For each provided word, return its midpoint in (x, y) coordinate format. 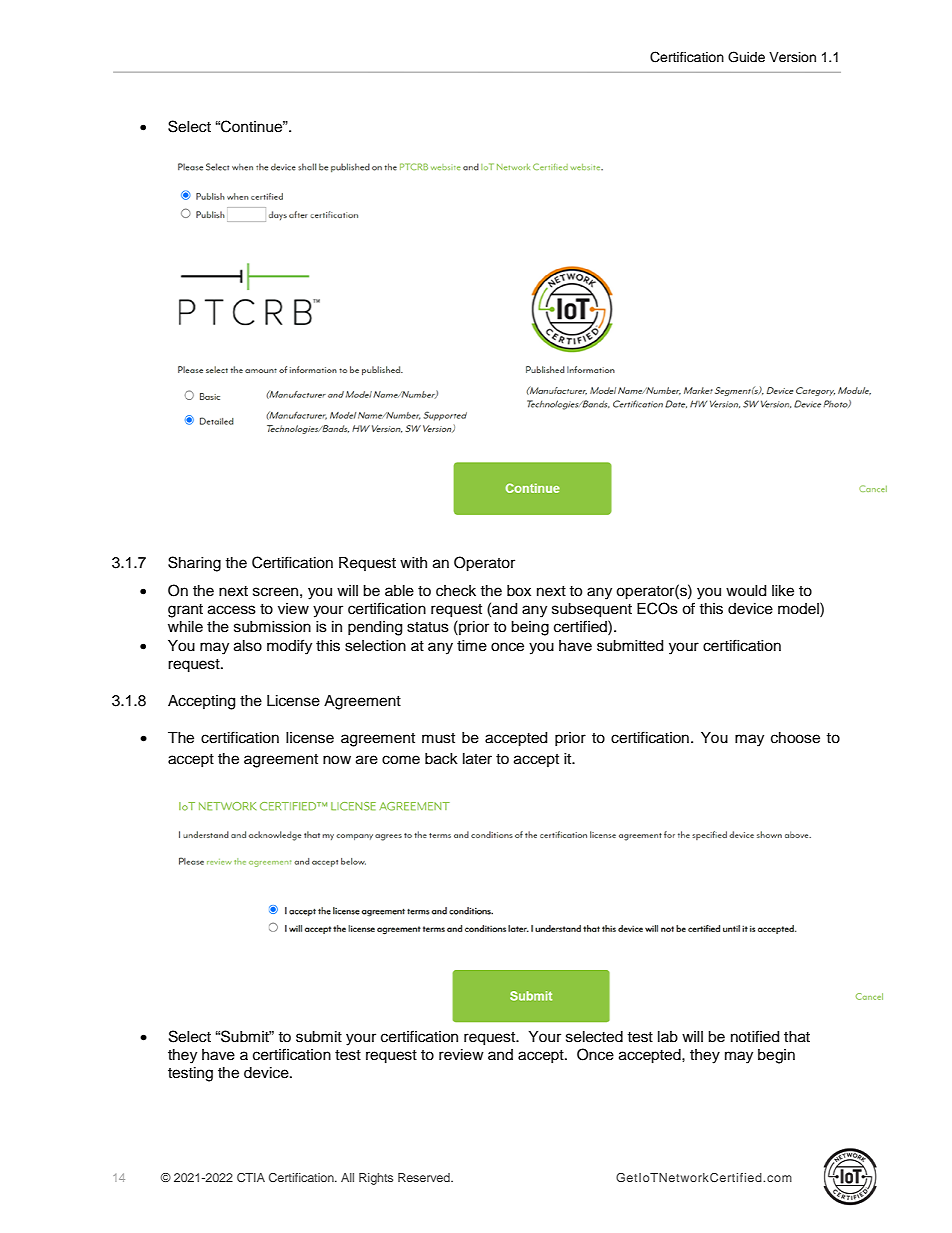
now (337, 760)
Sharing (194, 564)
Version (792, 57)
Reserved (425, 1177)
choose (795, 738)
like (783, 591)
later (477, 759)
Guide (746, 57)
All (347, 1177)
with (413, 562)
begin (776, 1056)
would (746, 591)
